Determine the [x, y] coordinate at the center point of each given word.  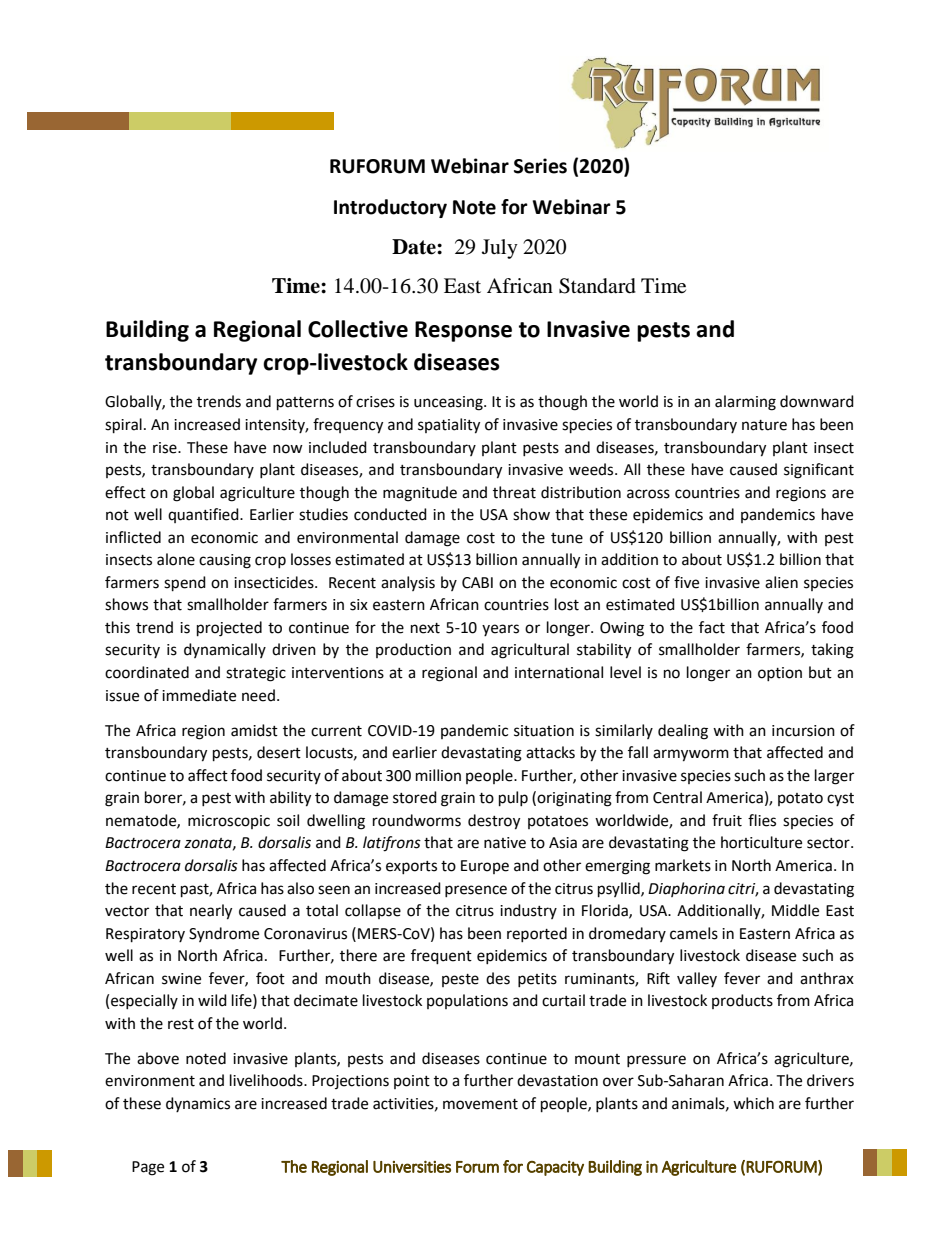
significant [819, 471]
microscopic [229, 822]
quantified [204, 515]
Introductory [390, 208]
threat [514, 492]
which [753, 1103]
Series [540, 166]
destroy [494, 822]
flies [762, 820]
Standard [597, 286]
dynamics [198, 1104]
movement [480, 1104]
